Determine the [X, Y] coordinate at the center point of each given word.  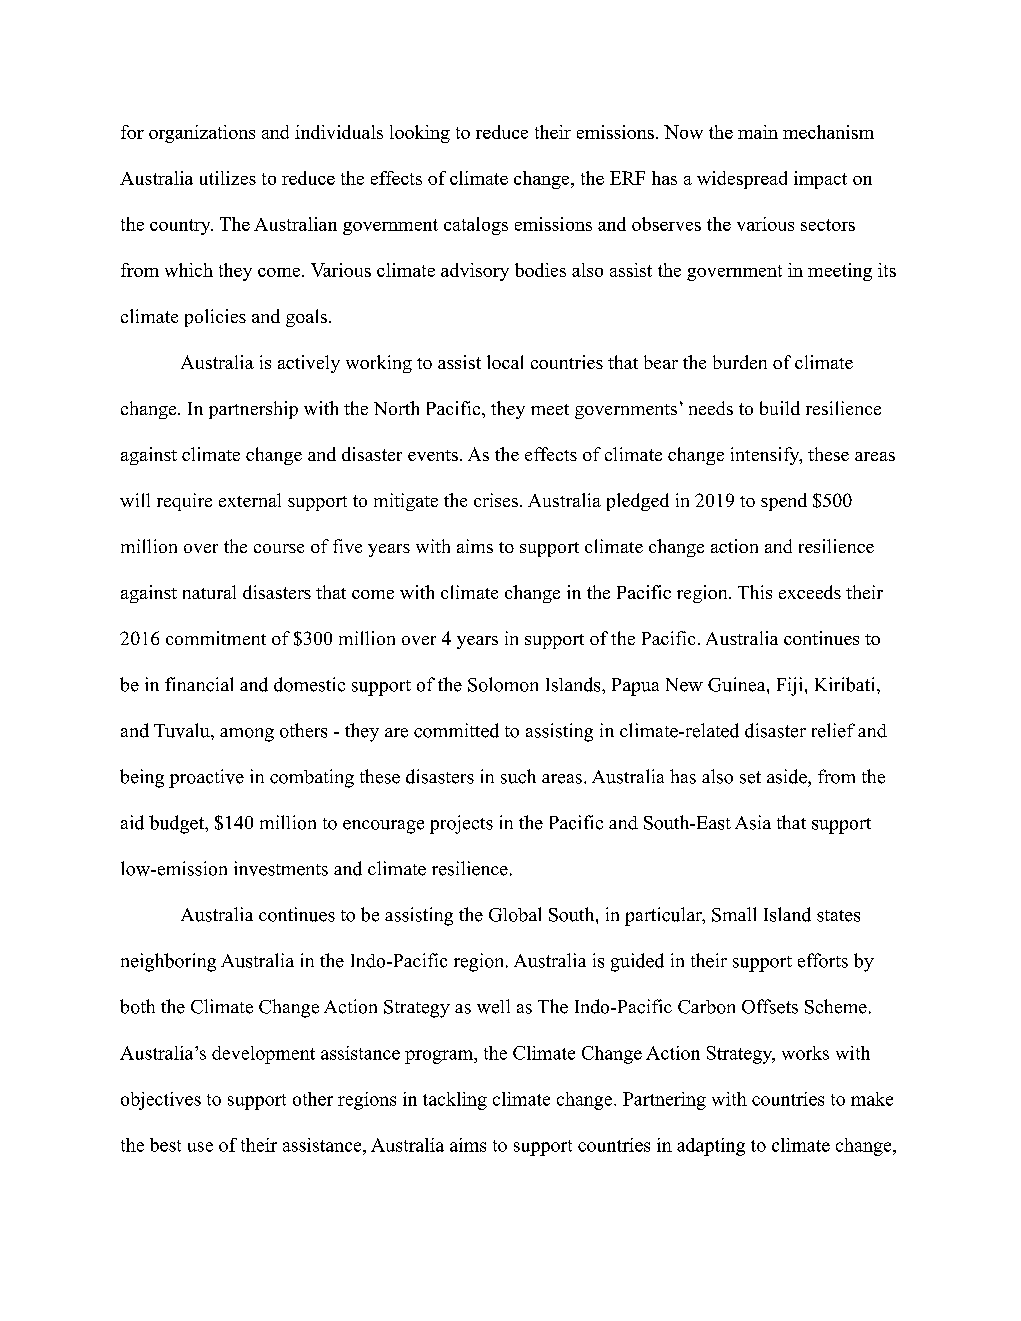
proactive [206, 778]
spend [784, 502]
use [200, 1147]
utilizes [228, 178]
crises [496, 500]
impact [820, 180]
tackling [455, 1101]
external [250, 500]
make [872, 1099]
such [518, 776]
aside [788, 776]
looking [420, 134]
